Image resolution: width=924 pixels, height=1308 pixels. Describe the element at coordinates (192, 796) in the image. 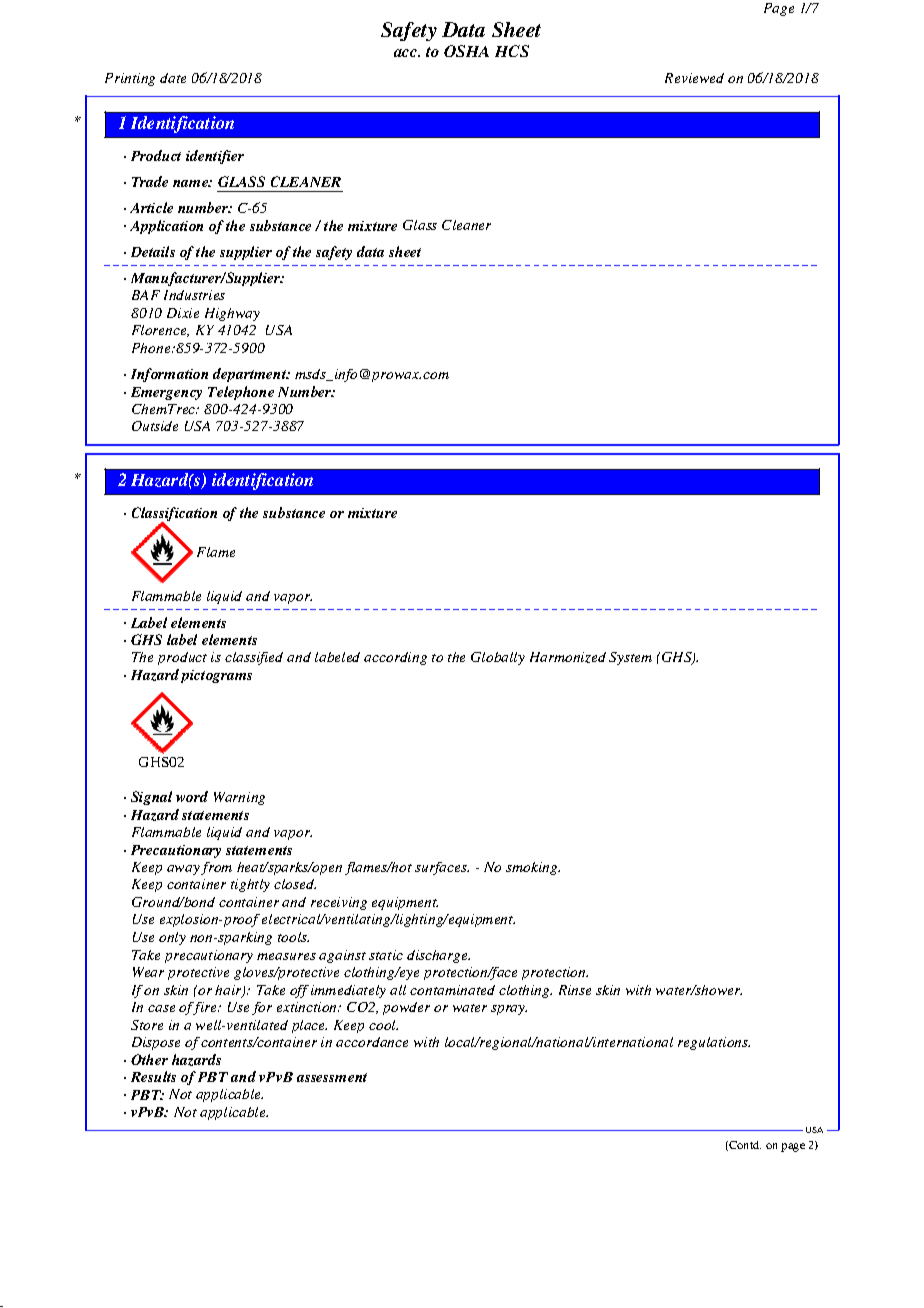

I see `word` at that location.
